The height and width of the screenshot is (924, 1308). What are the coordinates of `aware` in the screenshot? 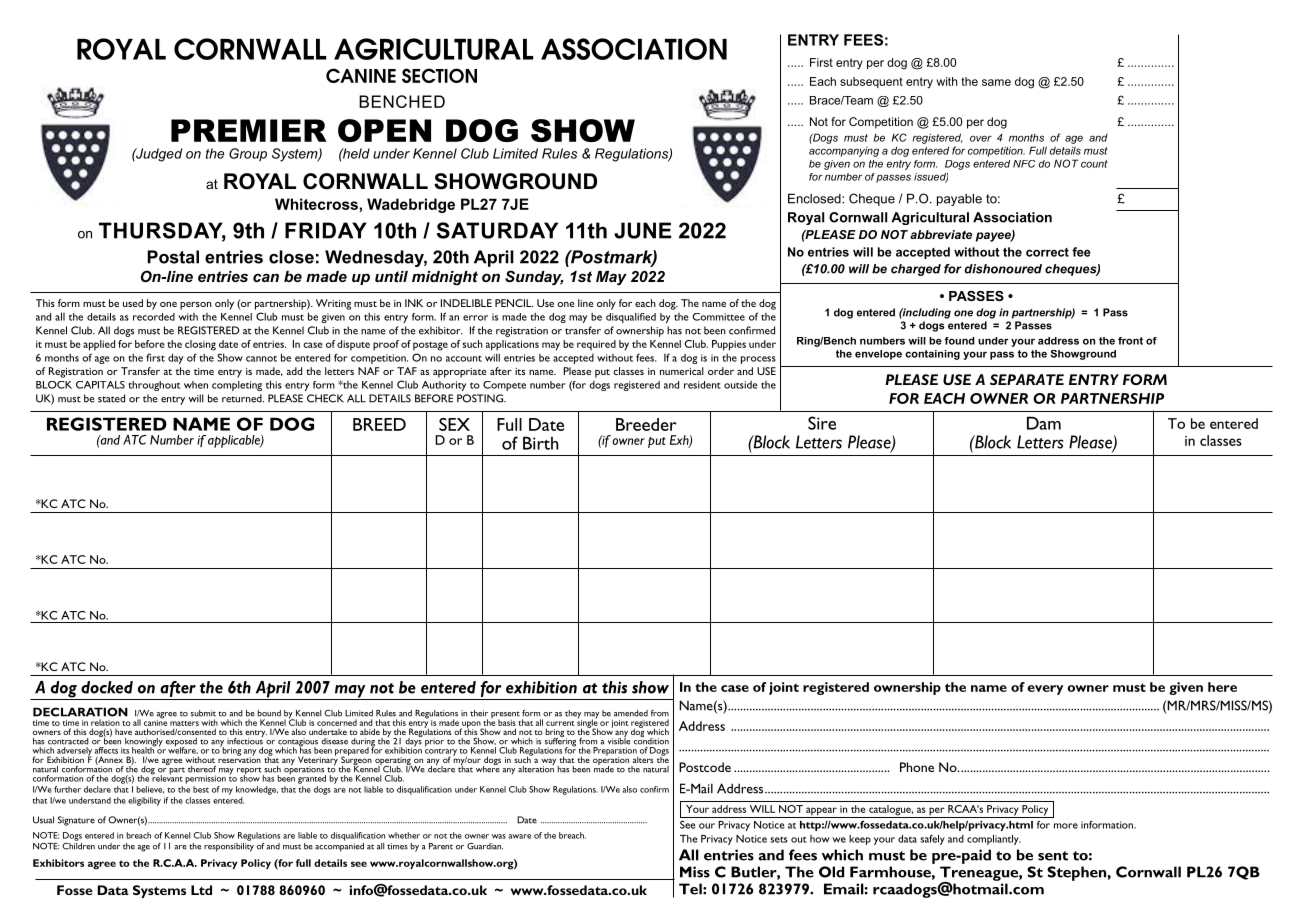 It's located at (519, 836).
